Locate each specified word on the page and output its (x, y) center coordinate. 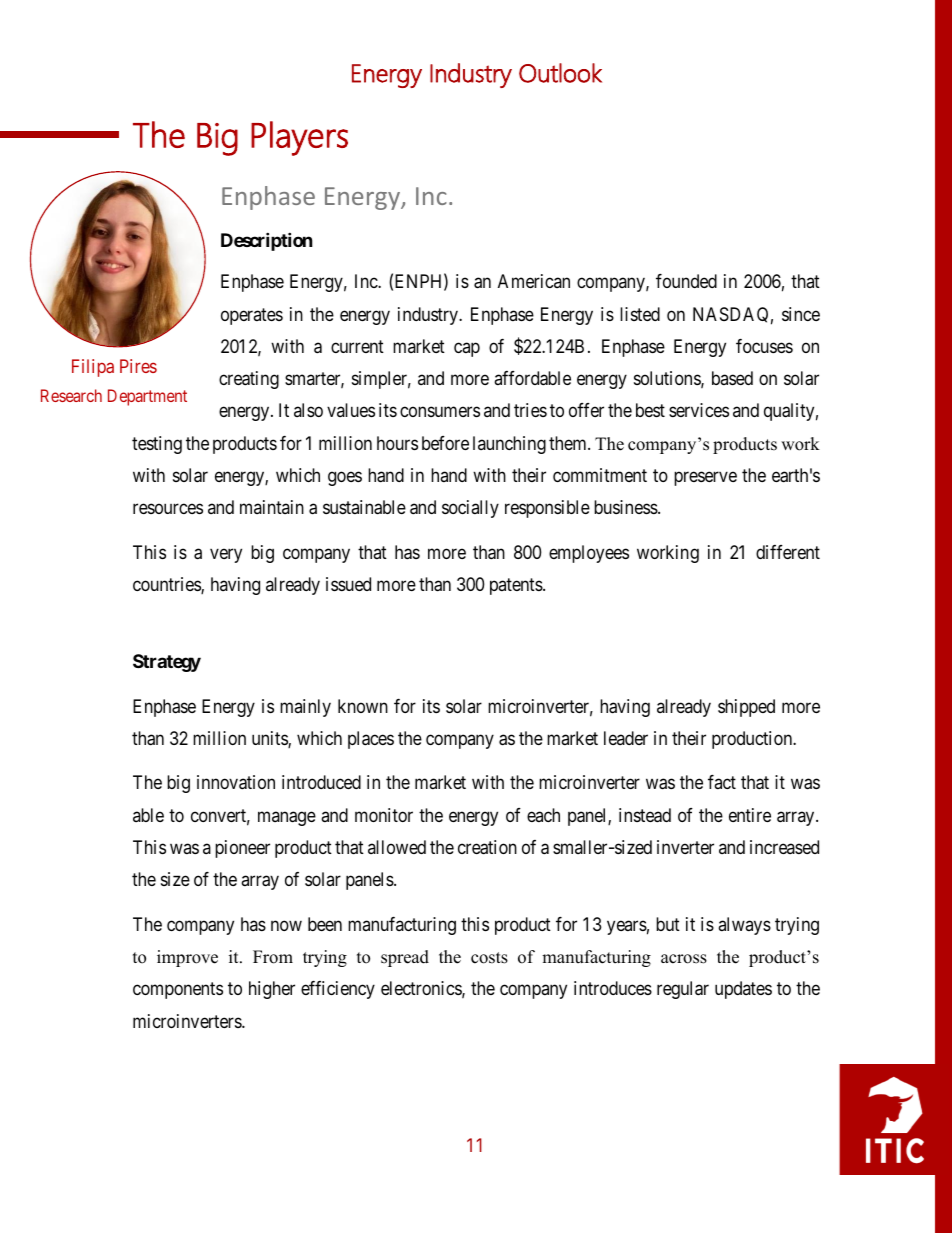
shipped (746, 708)
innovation (236, 782)
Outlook (560, 73)
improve (187, 958)
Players (299, 138)
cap (467, 349)
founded (686, 281)
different (788, 552)
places (371, 740)
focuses (764, 346)
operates (252, 316)
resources (168, 509)
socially (470, 509)
